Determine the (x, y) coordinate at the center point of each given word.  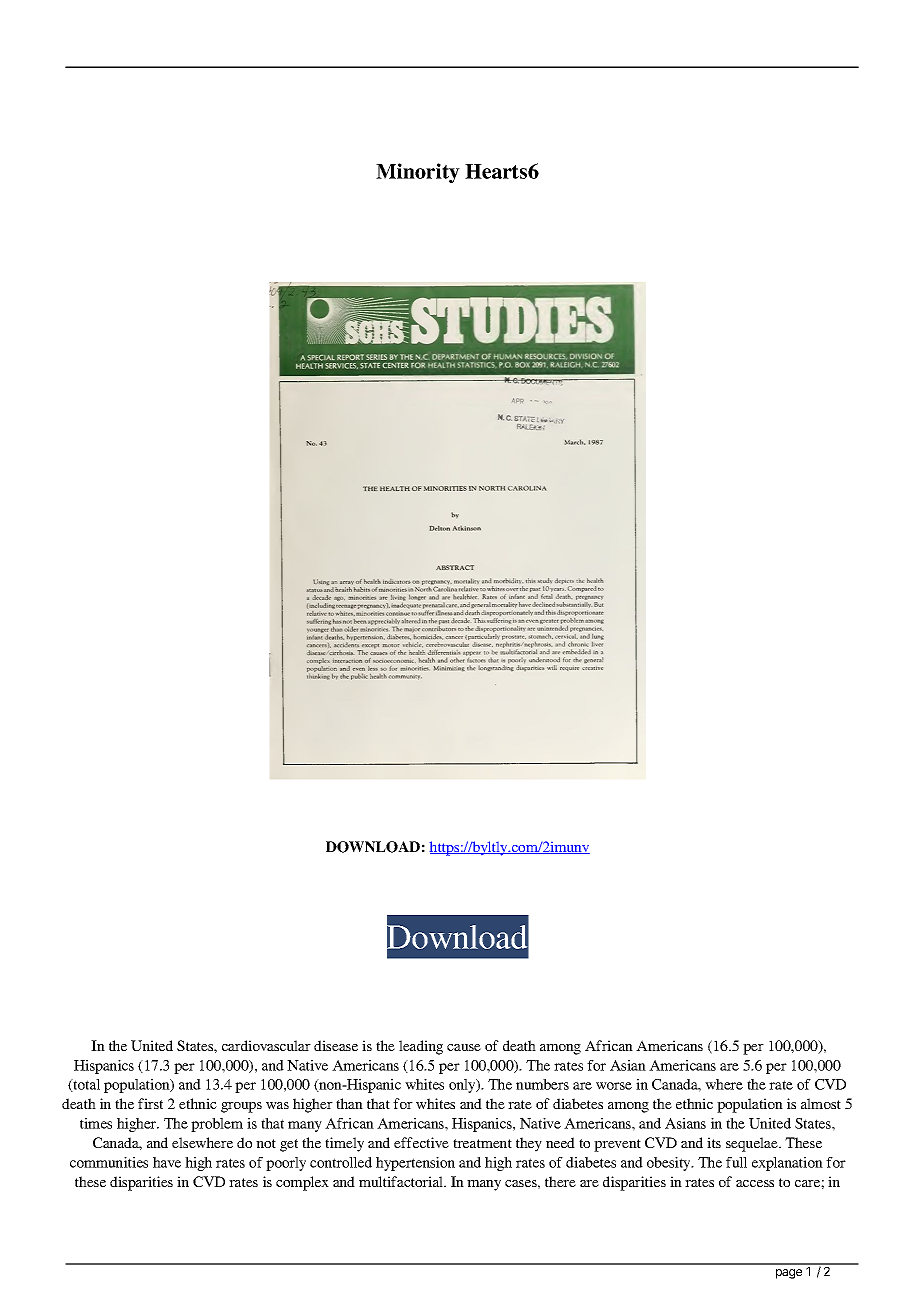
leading (421, 1047)
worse (614, 1086)
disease (336, 1045)
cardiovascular (266, 1045)
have (167, 1162)
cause (464, 1047)
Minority (418, 173)
